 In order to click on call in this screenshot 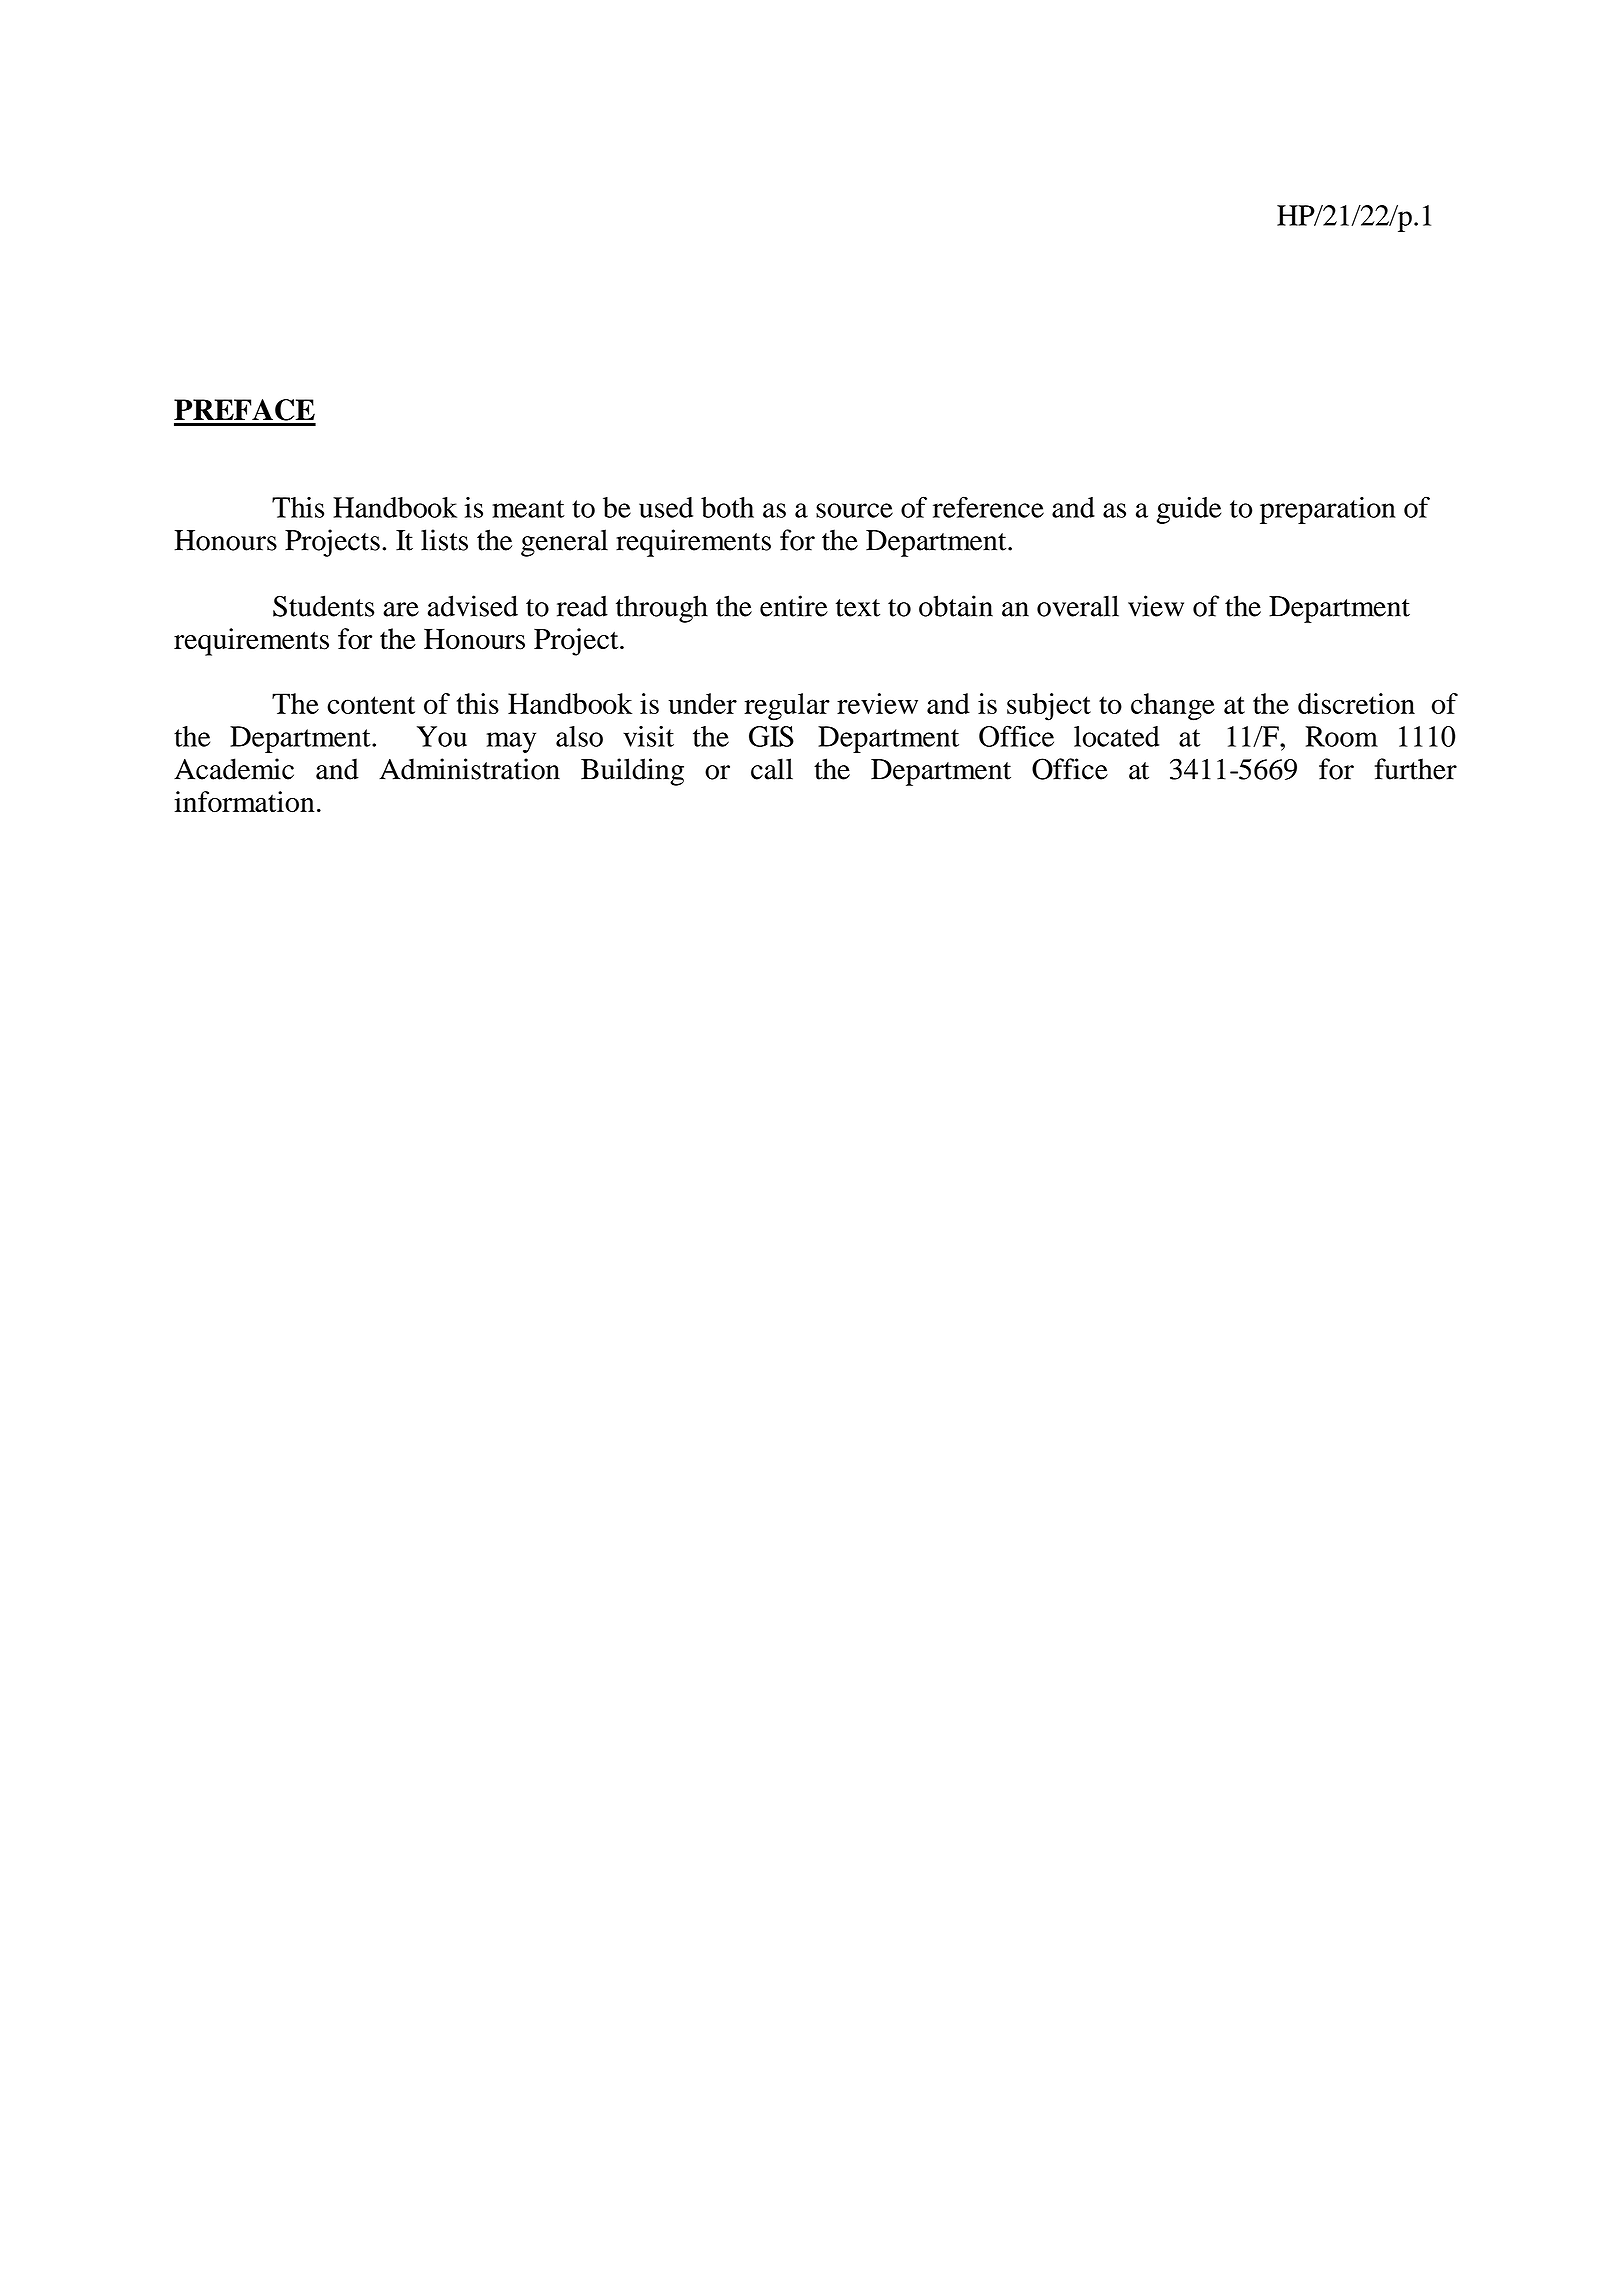, I will do `click(772, 769)`.
